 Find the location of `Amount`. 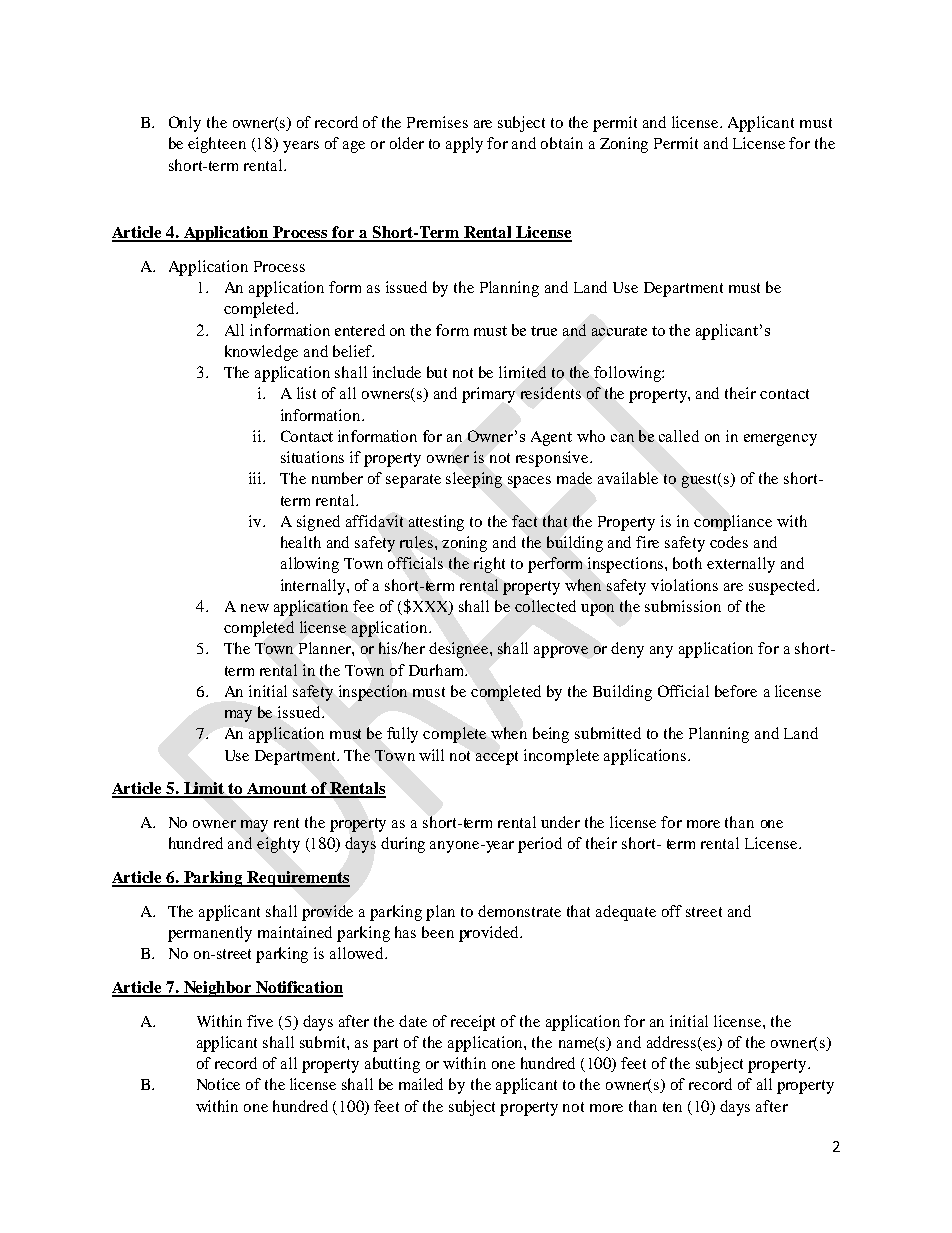

Amount is located at coordinates (277, 790).
